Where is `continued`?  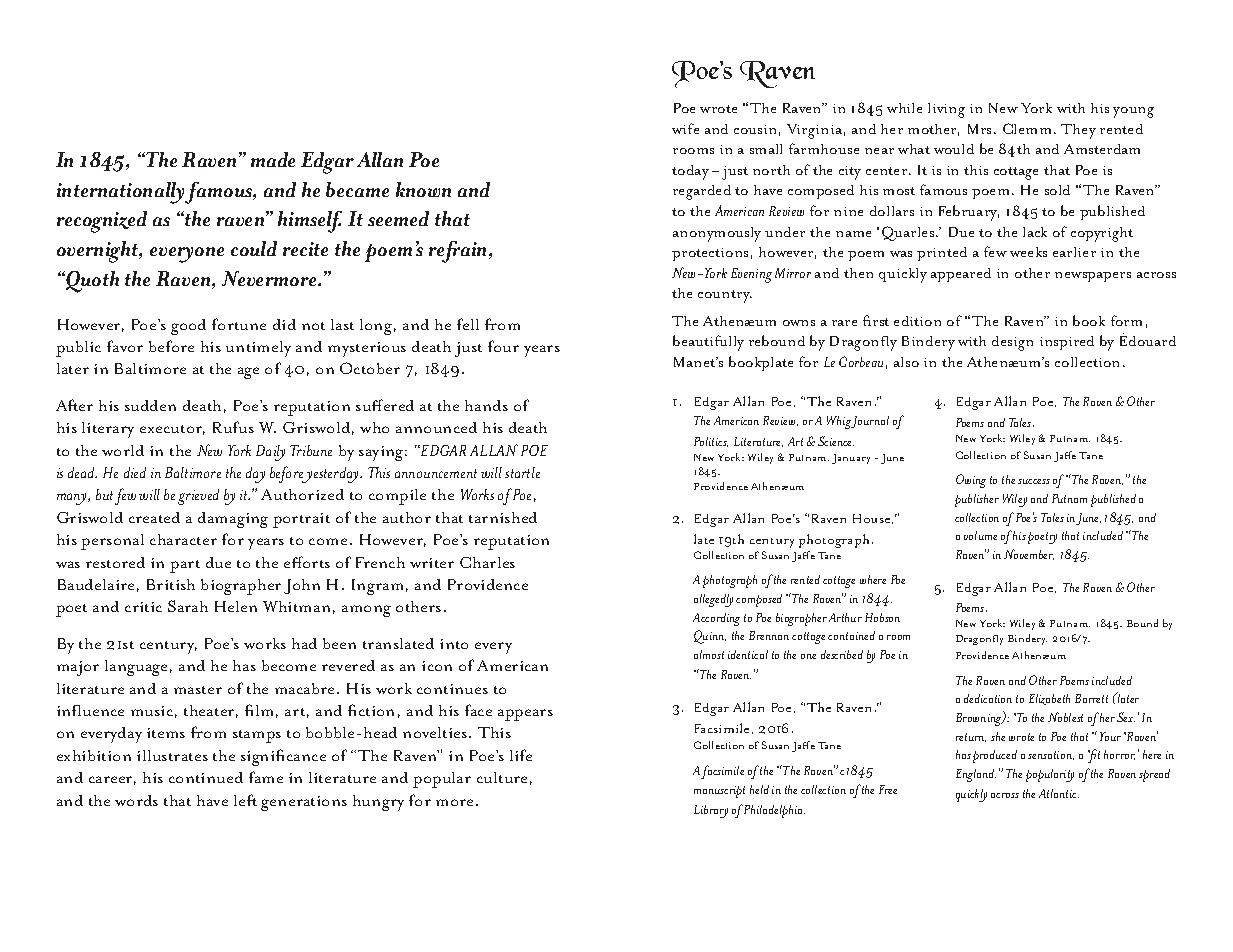
continued is located at coordinates (206, 777).
